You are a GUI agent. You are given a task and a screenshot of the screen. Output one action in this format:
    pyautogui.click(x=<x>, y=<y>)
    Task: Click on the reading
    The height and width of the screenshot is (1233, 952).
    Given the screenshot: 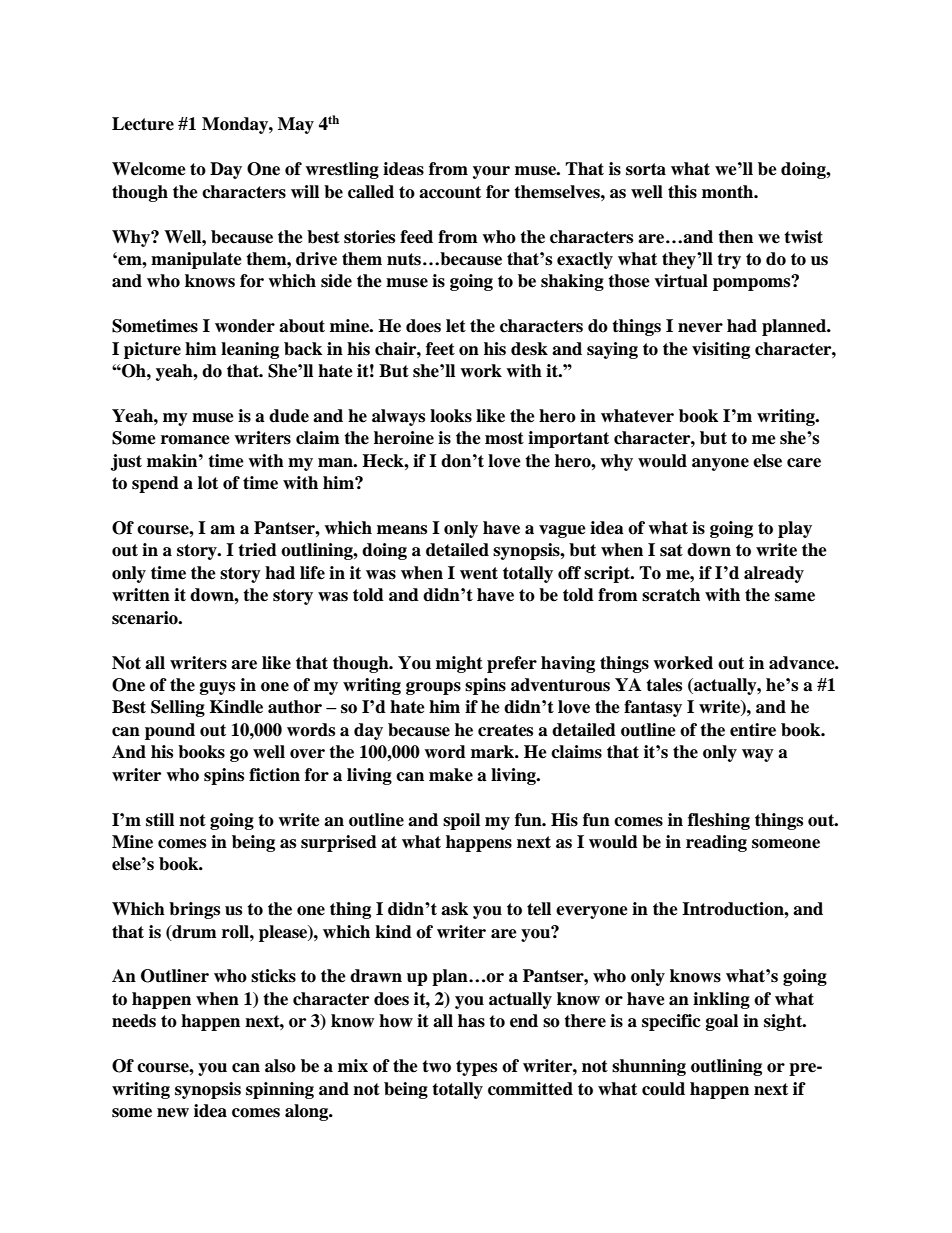 What is the action you would take?
    pyautogui.click(x=716, y=843)
